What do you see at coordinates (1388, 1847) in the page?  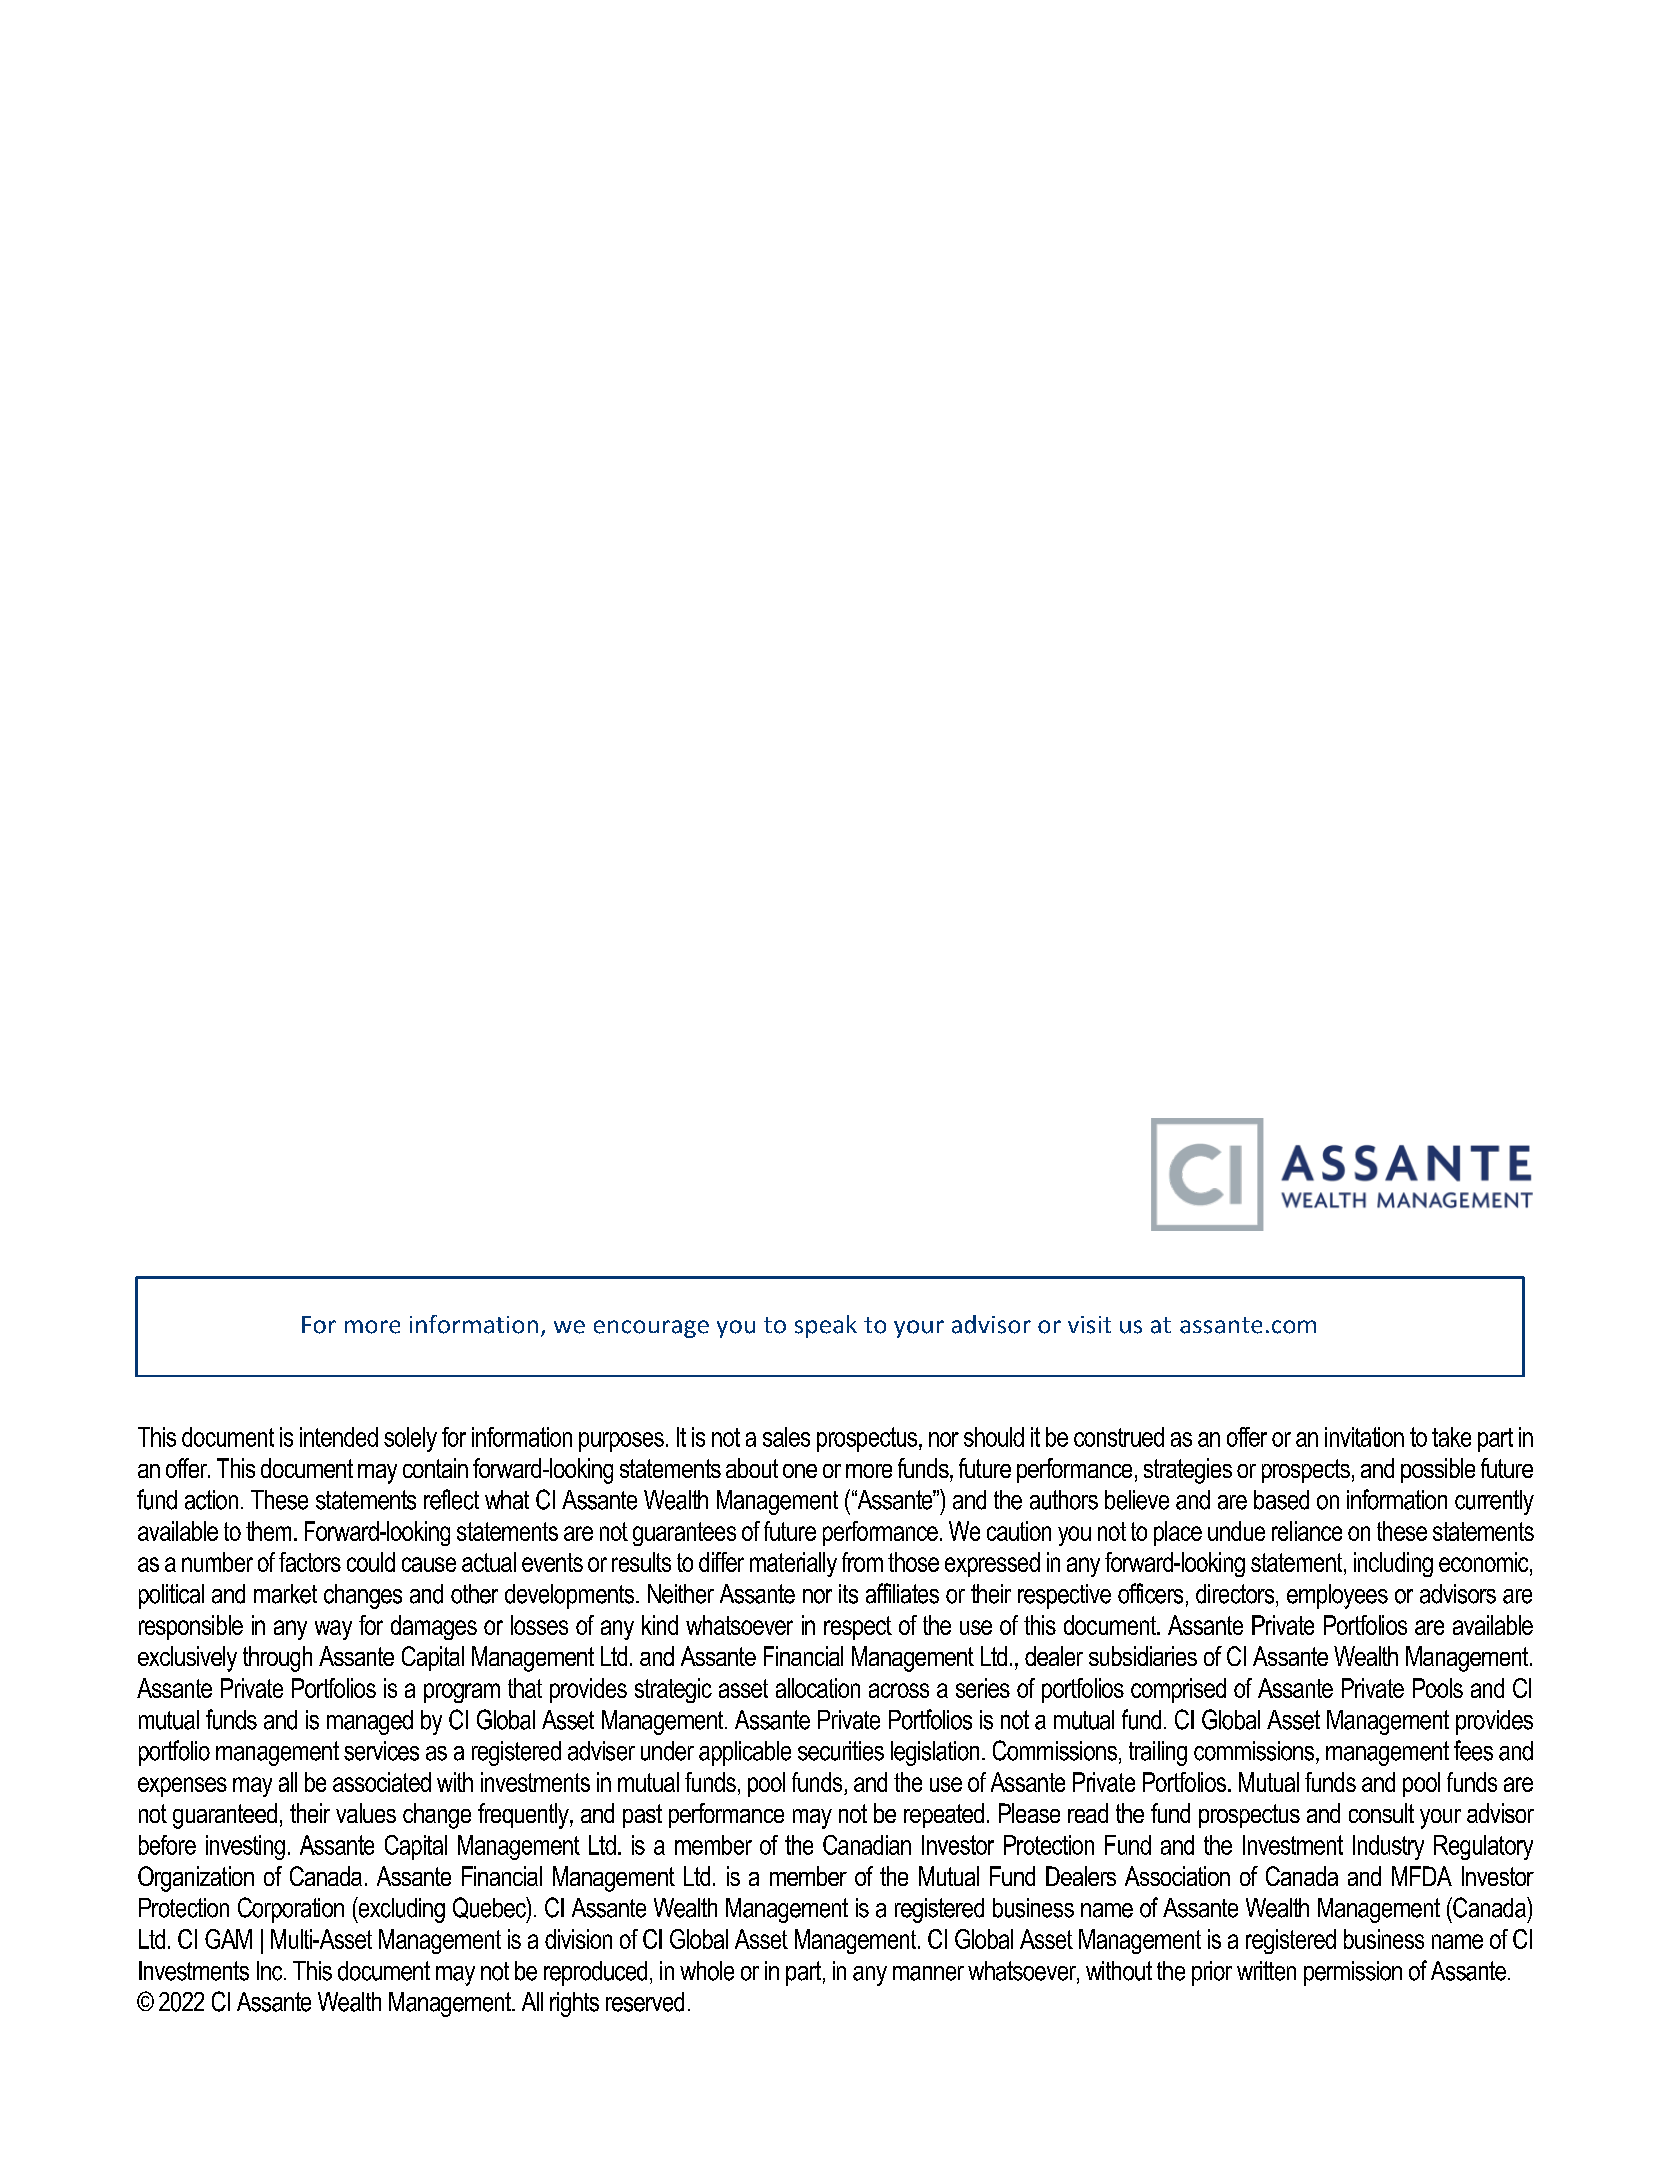 I see `Industry` at bounding box center [1388, 1847].
